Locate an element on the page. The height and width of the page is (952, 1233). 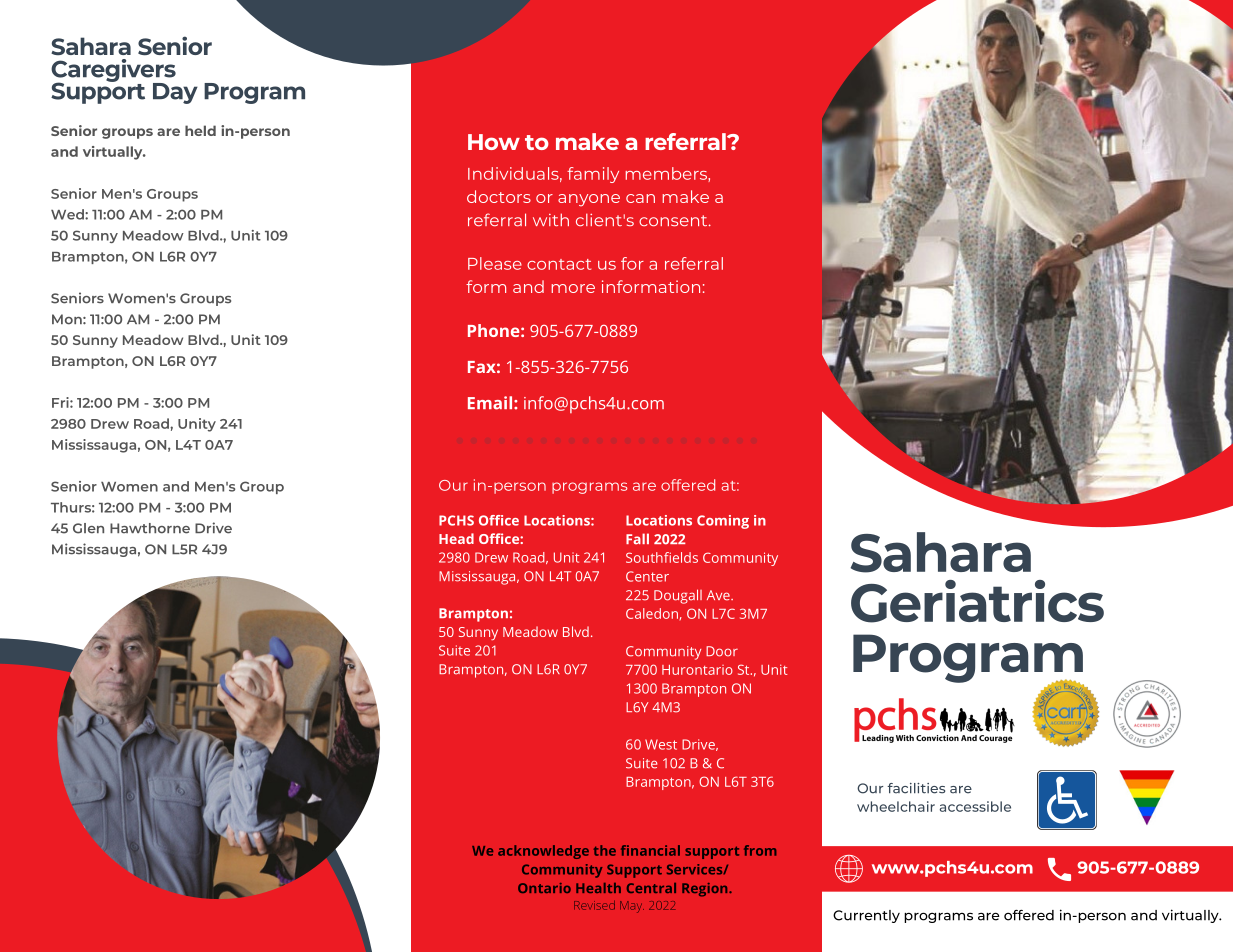
Health is located at coordinates (598, 888).
